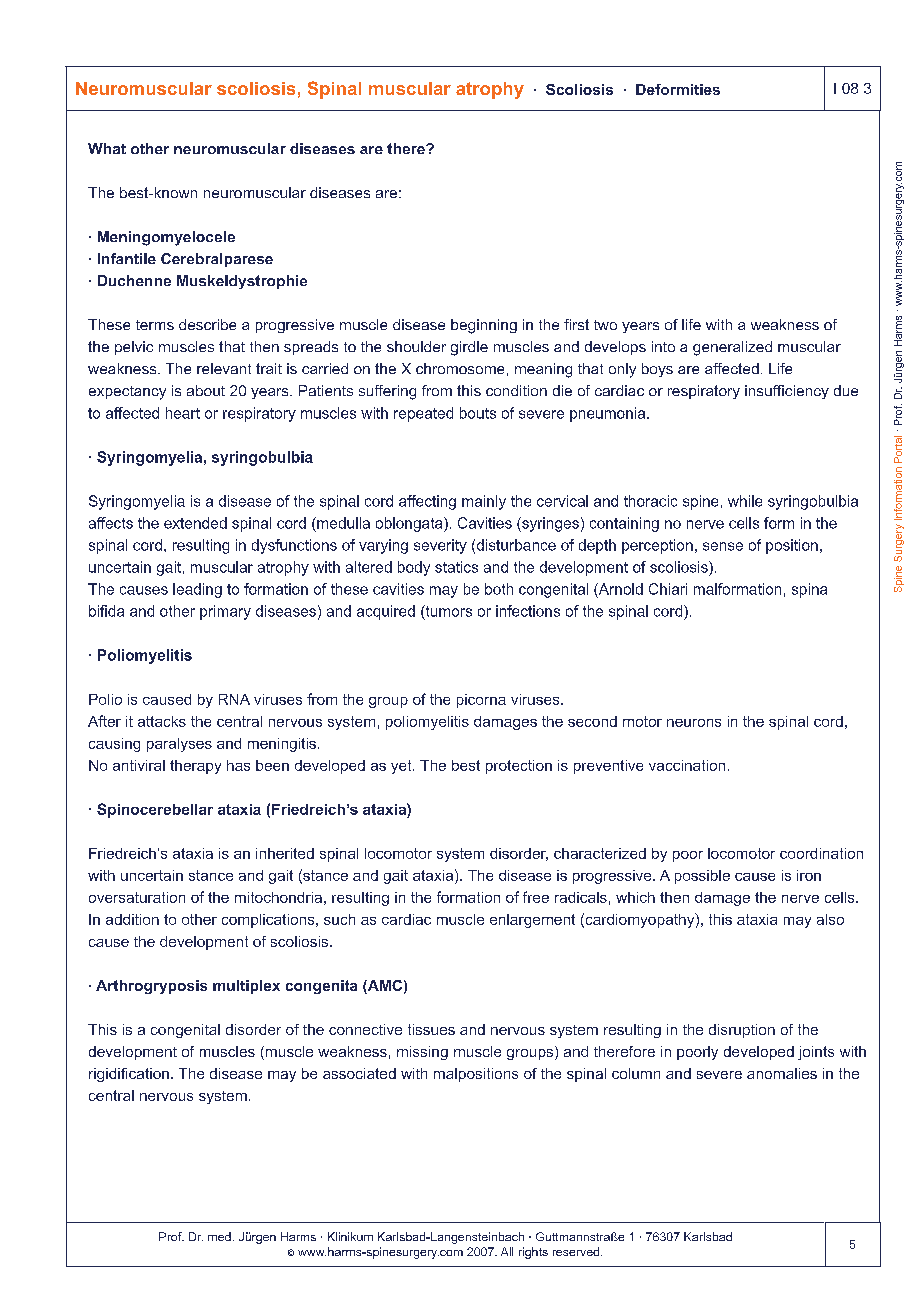  What do you see at coordinates (478, 413) in the screenshot?
I see `bouts` at bounding box center [478, 413].
